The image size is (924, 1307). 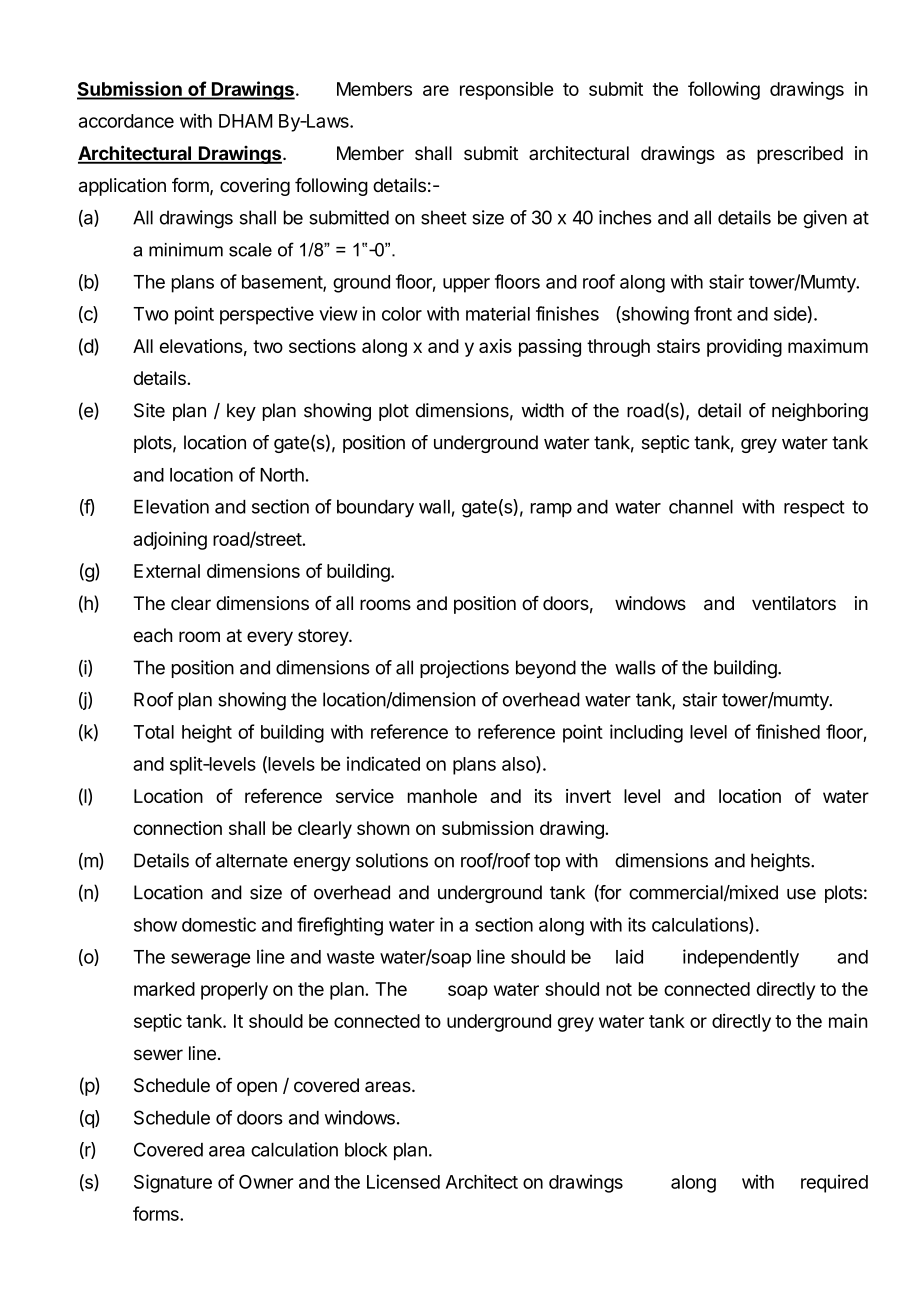 I want to click on North, so click(x=282, y=475).
